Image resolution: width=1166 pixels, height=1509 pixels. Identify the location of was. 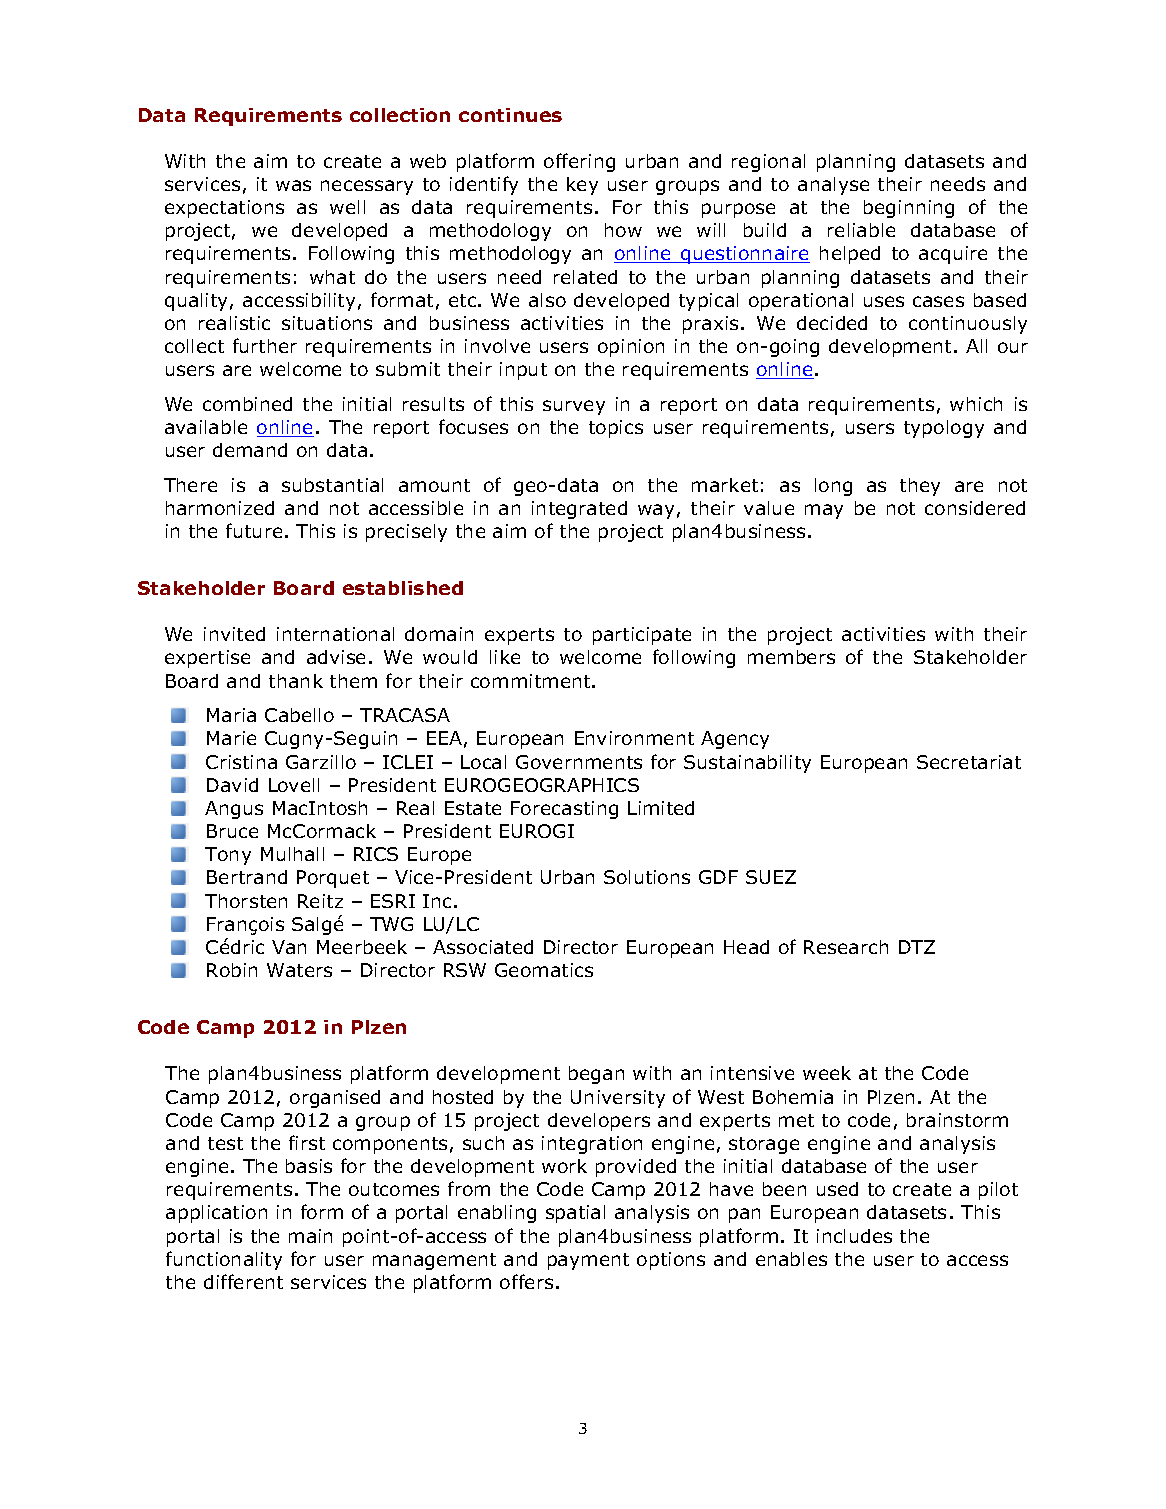
(293, 185).
